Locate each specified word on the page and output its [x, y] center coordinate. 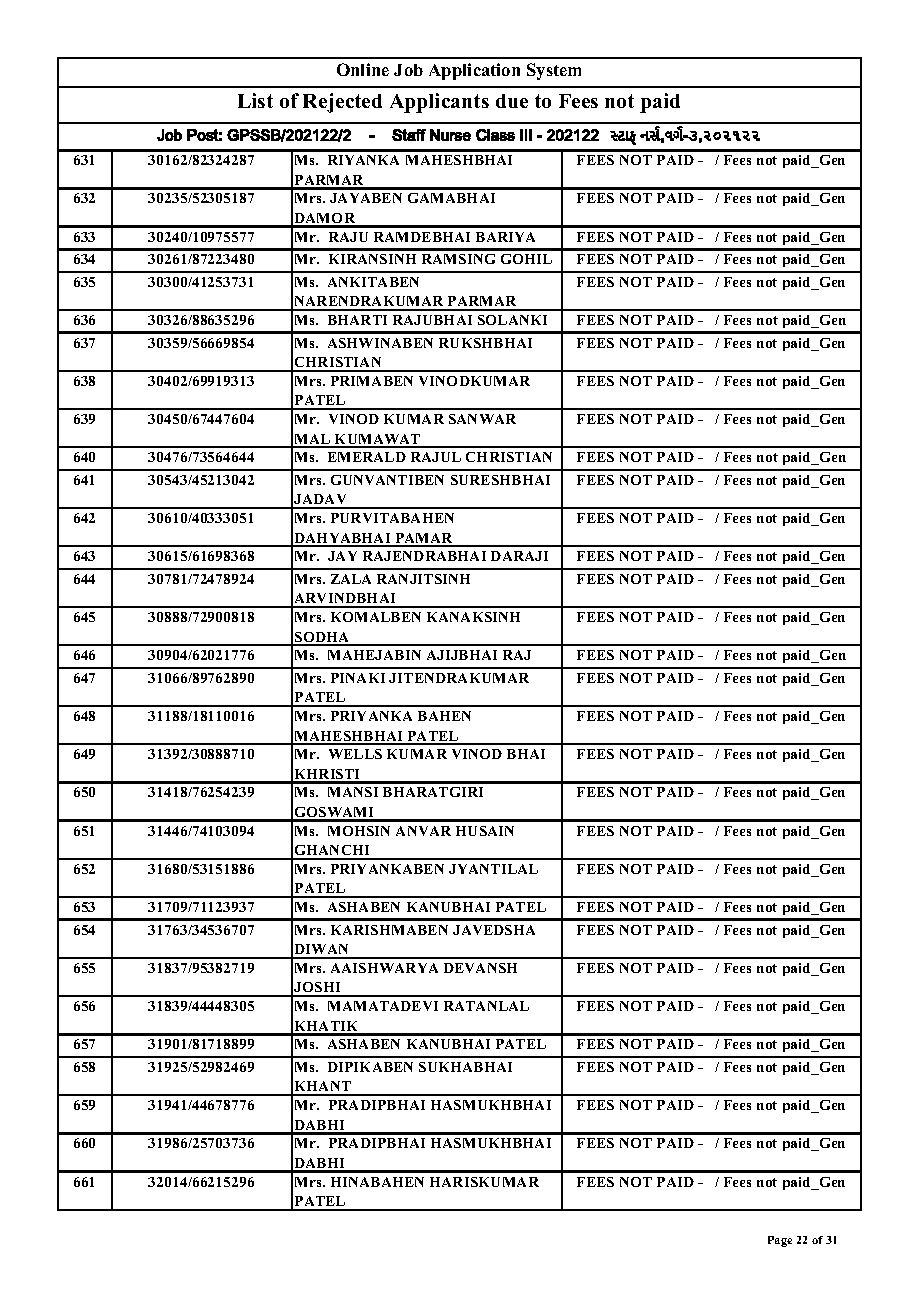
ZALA [351, 579]
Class [495, 135]
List [255, 100]
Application [474, 71]
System [554, 71]
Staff [409, 135]
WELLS [355, 754]
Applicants [439, 103]
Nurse [450, 135]
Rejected [342, 103]
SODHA [322, 638]
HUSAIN [485, 831]
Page [780, 1241]
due [512, 101]
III [526, 135]
